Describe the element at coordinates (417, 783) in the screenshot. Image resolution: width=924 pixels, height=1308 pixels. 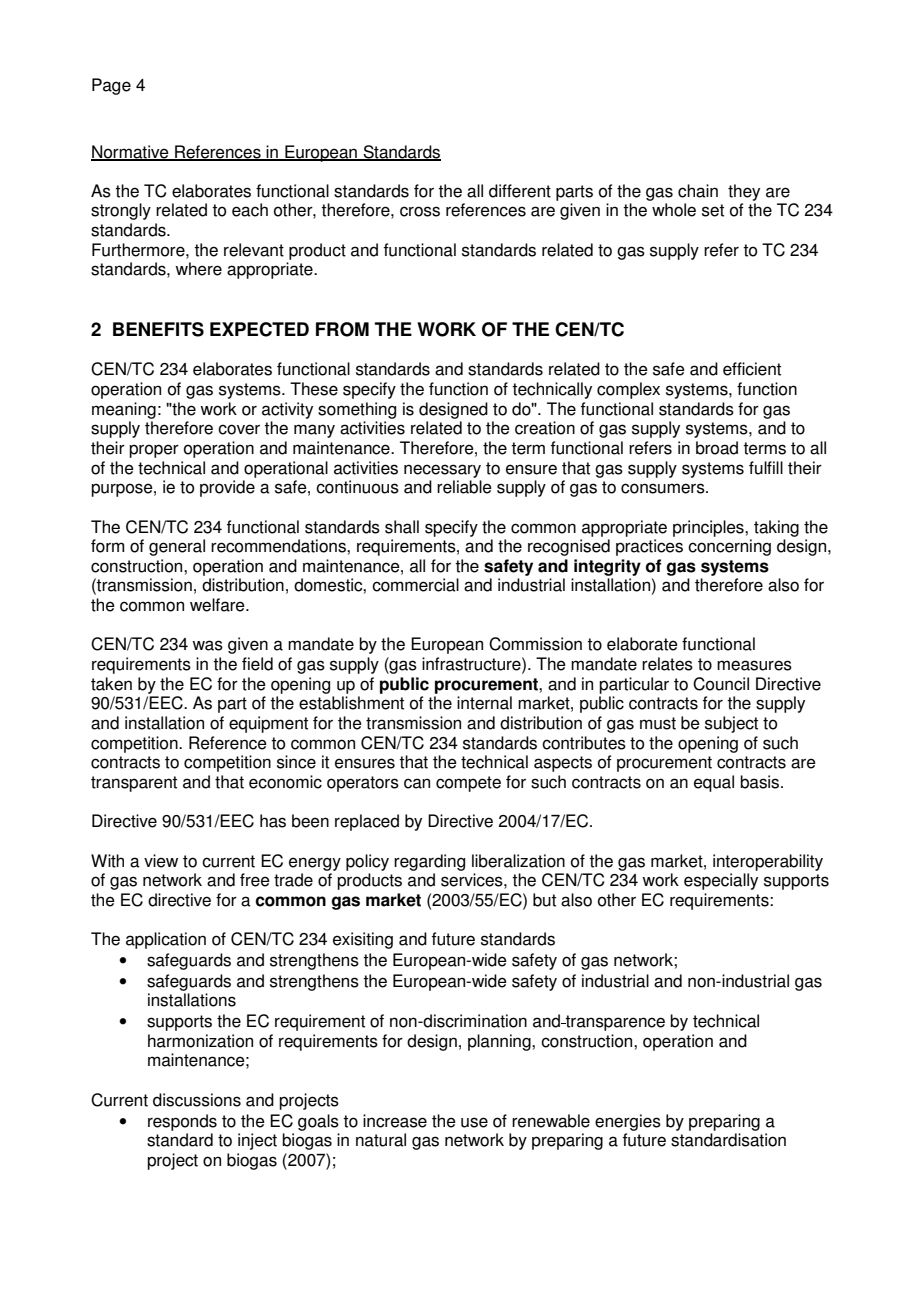
I see `can` at that location.
